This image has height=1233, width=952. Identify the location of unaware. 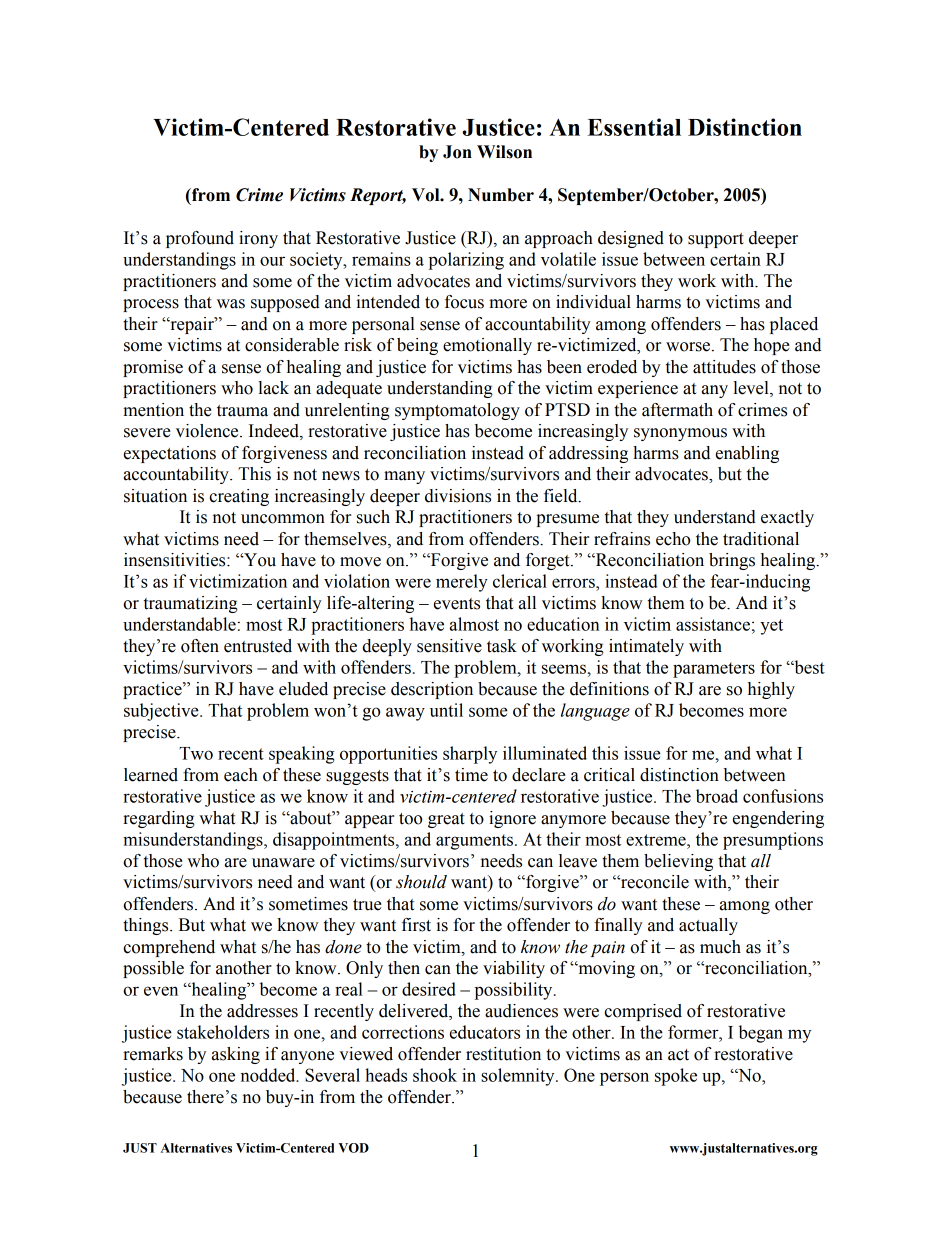
(283, 863).
